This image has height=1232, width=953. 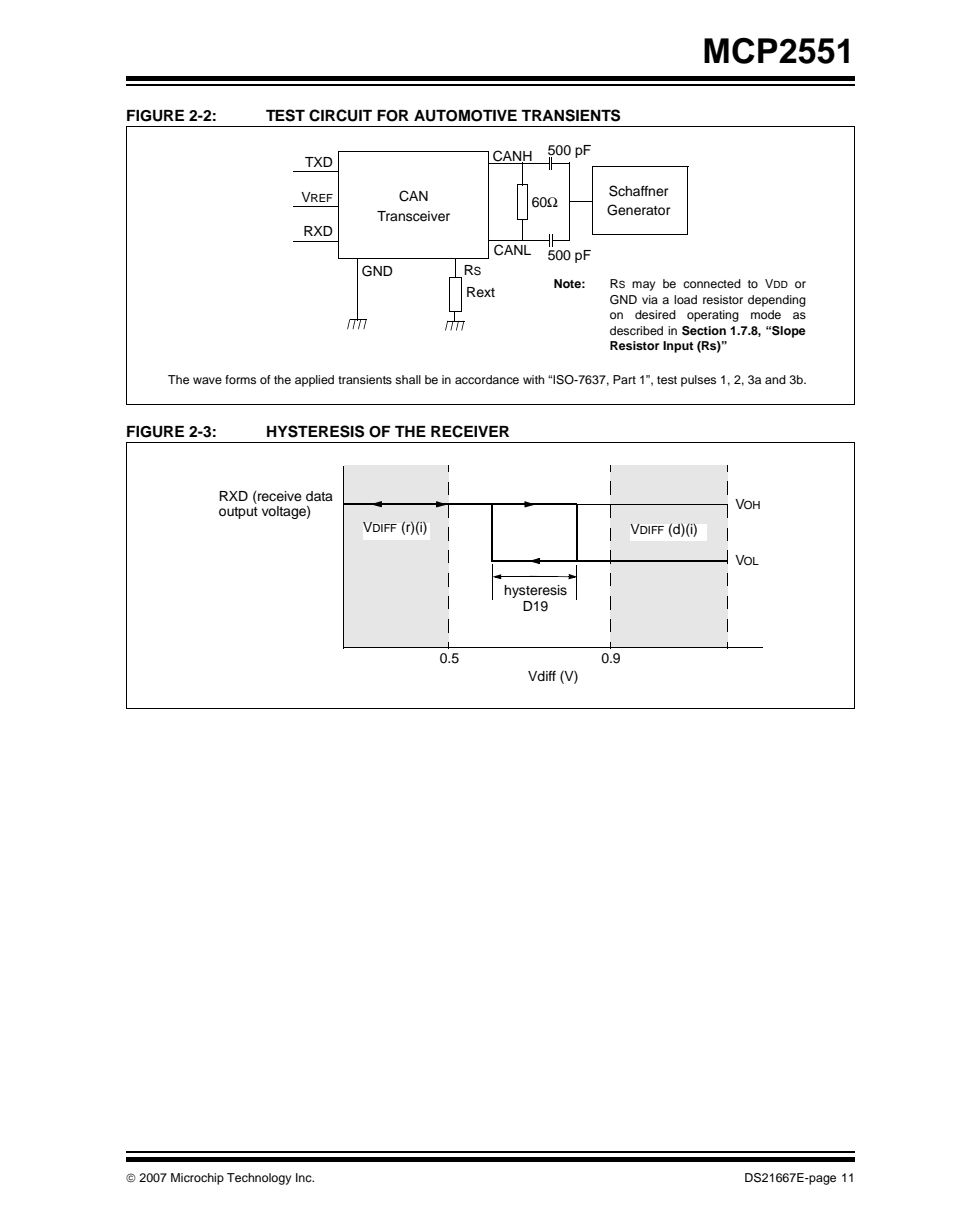 I want to click on and, so click(x=775, y=379).
